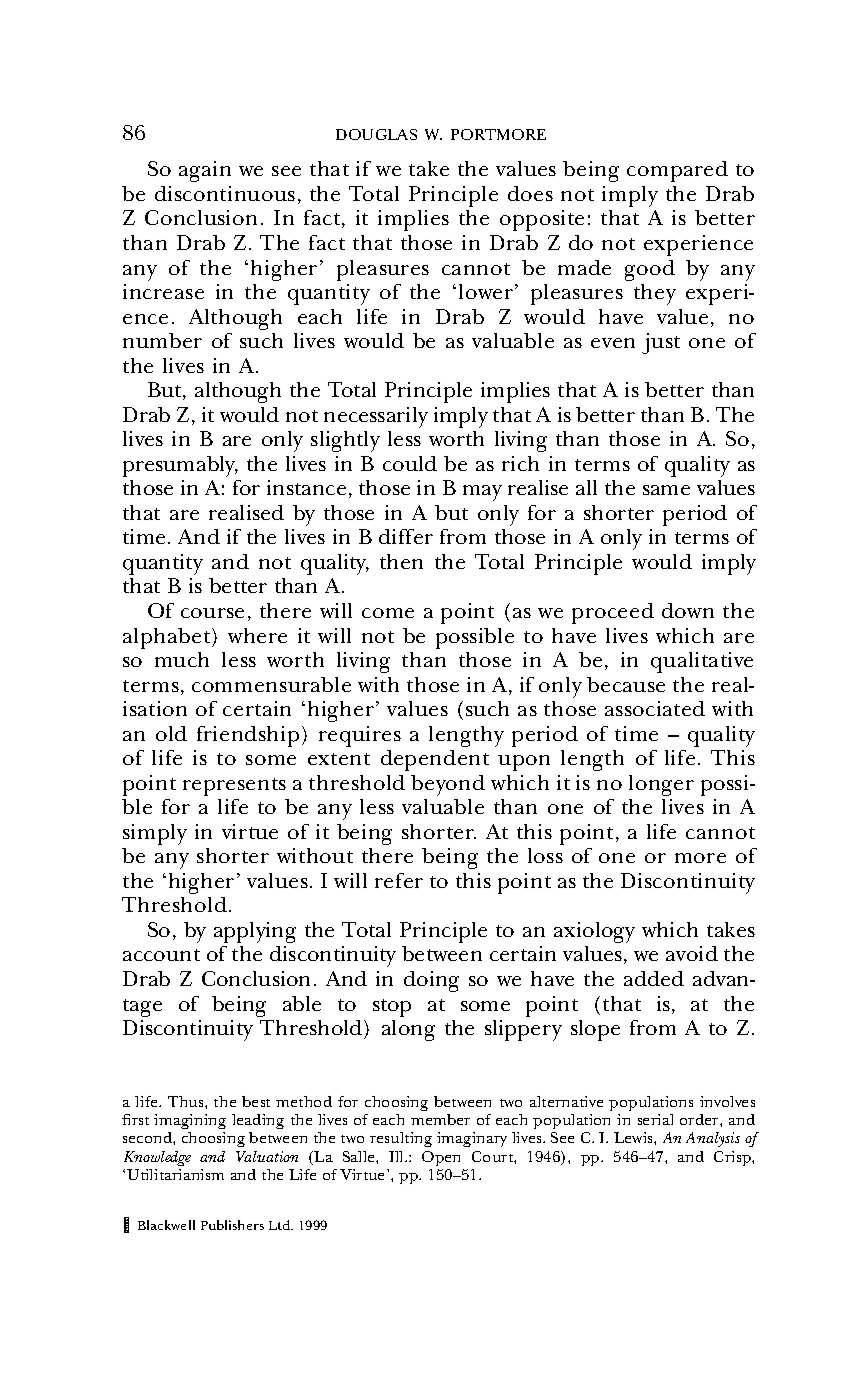 The height and width of the screenshot is (1374, 868). Describe the element at coordinates (180, 466) in the screenshot. I see `presumably` at that location.
